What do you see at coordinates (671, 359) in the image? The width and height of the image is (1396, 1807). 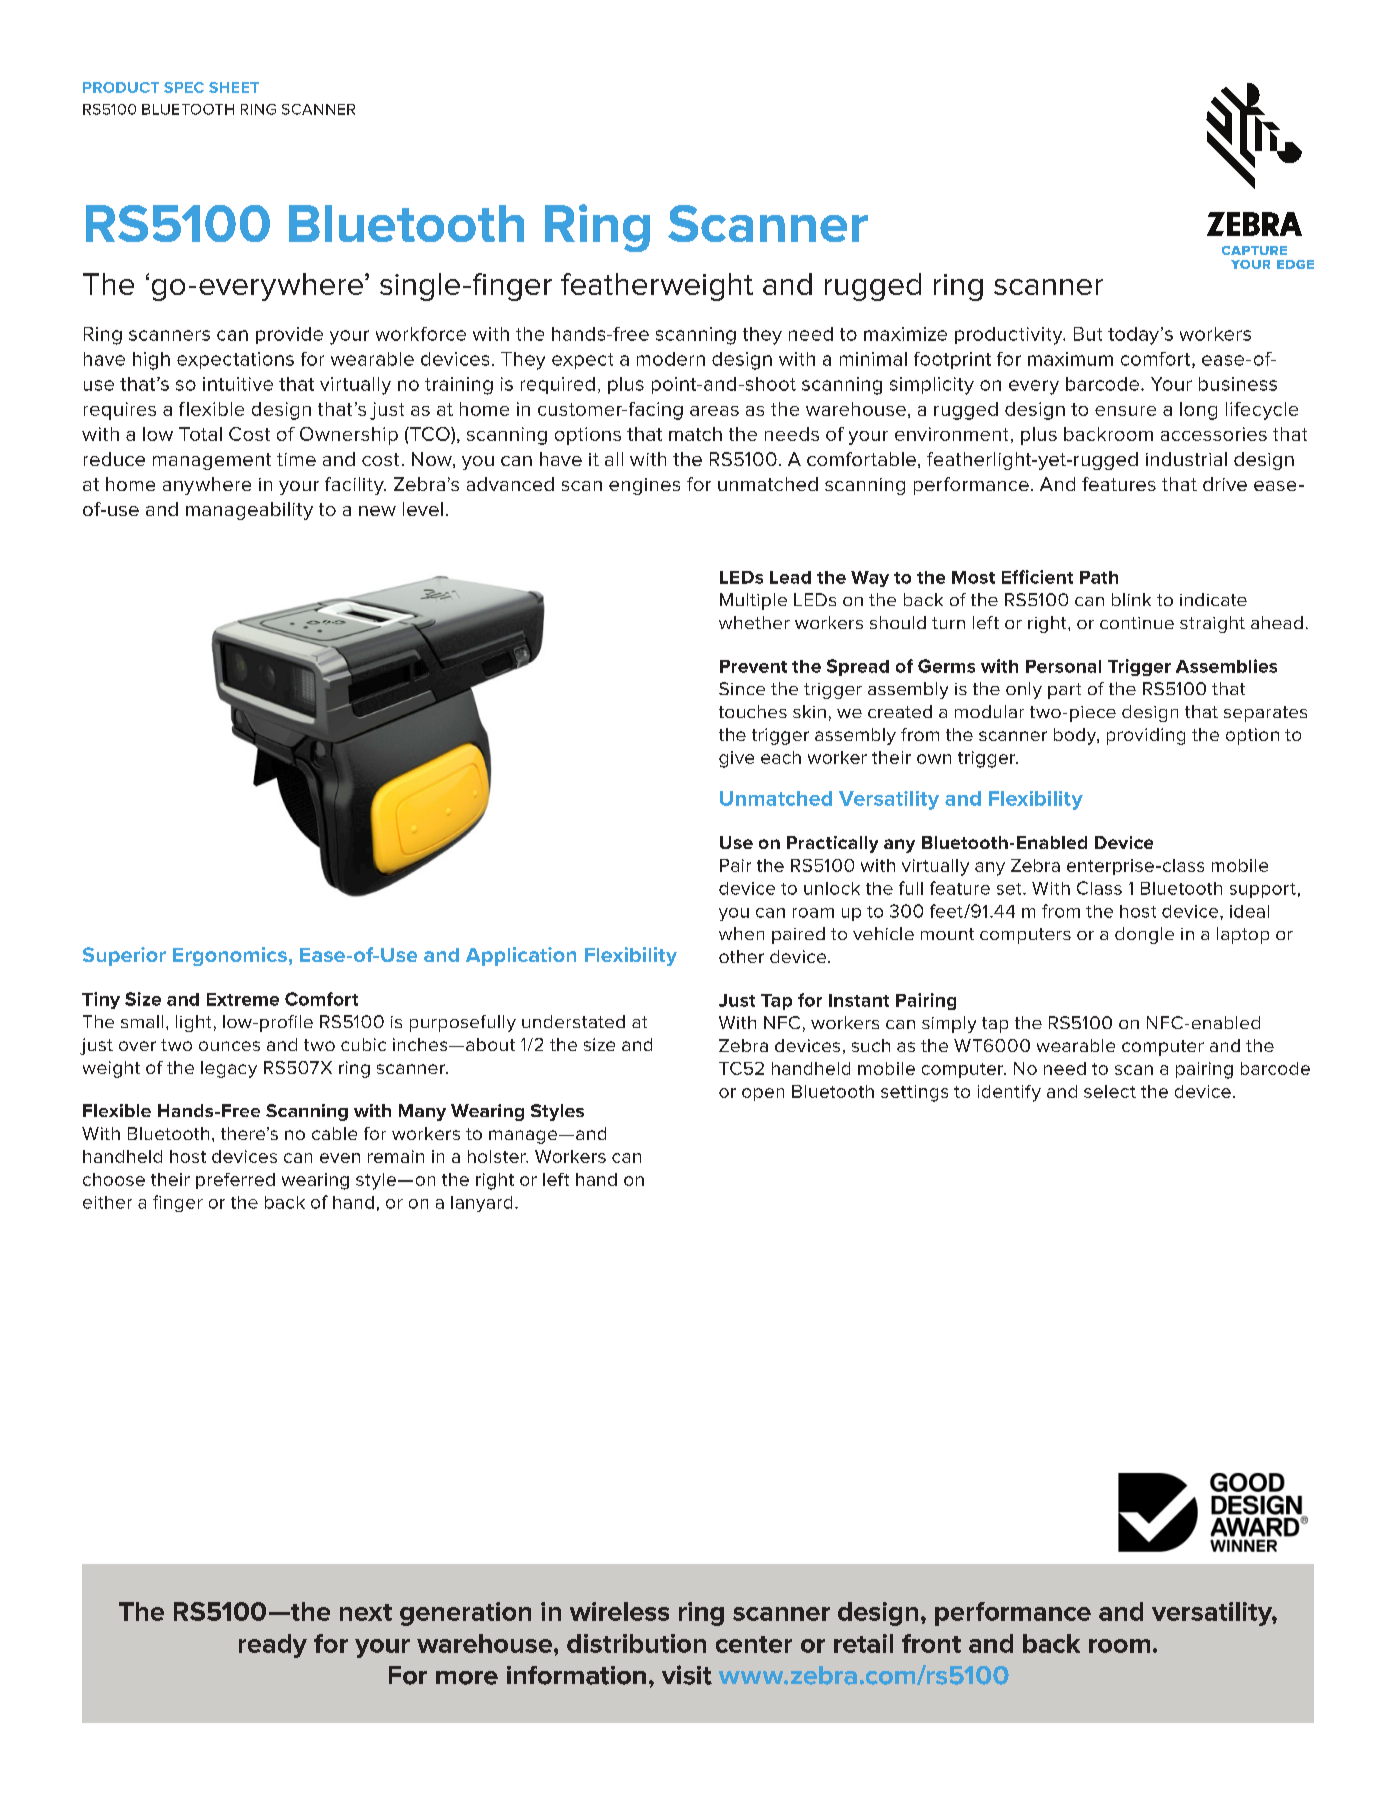 I see `modern` at bounding box center [671, 359].
